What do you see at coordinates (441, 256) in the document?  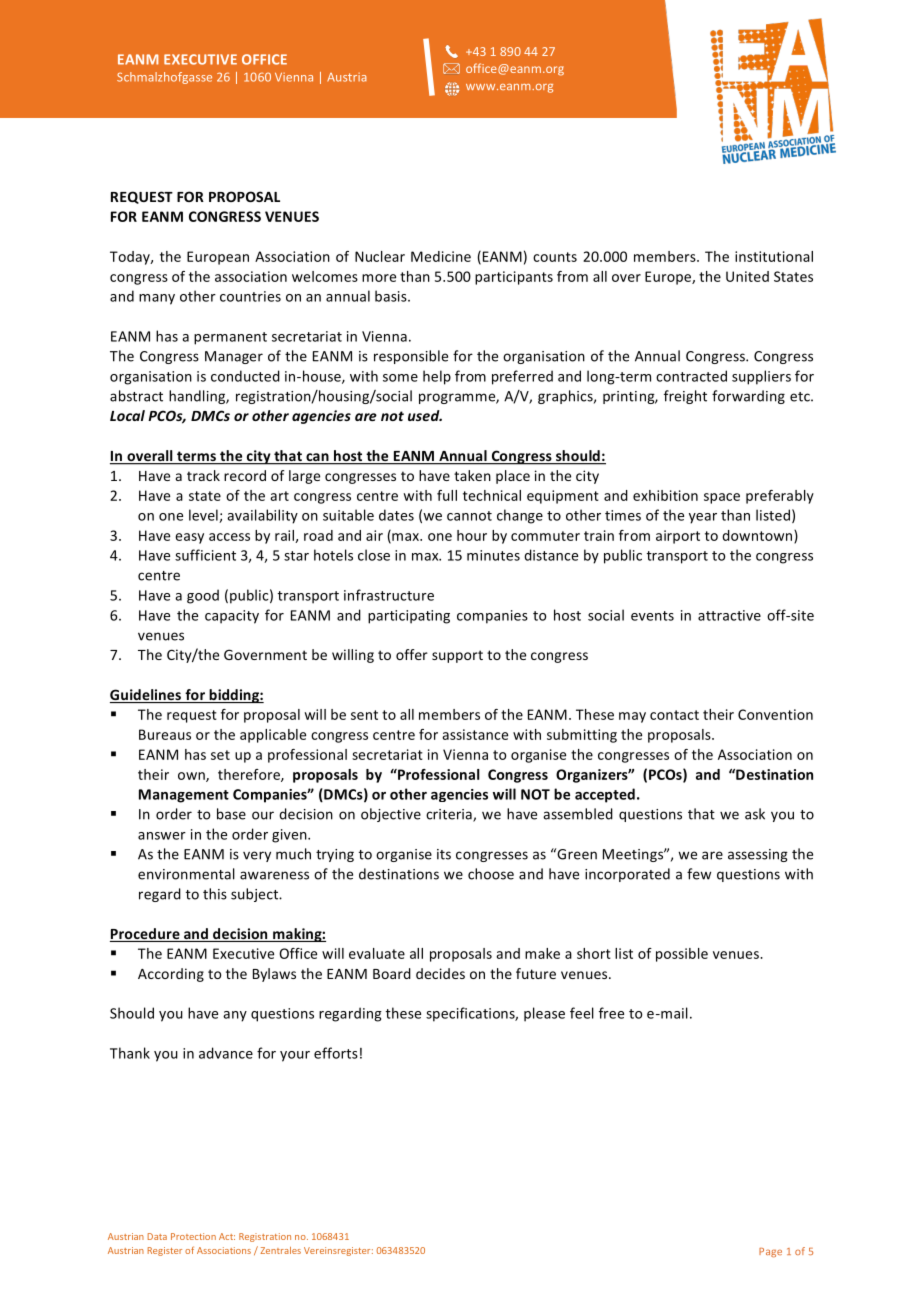 I see `Medicine` at bounding box center [441, 256].
